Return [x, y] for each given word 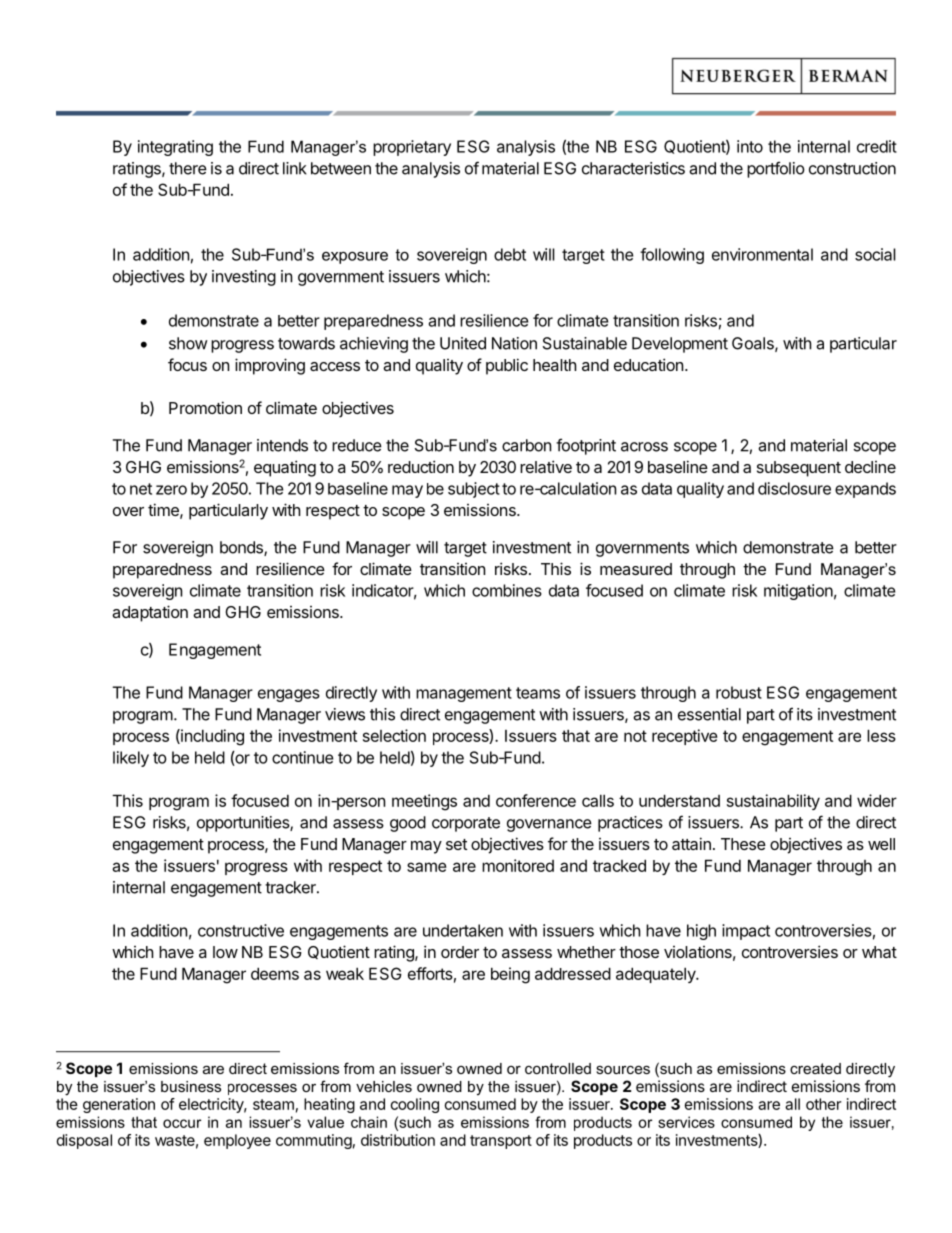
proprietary [412, 148]
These [743, 844]
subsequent [799, 469]
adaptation [150, 613]
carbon [526, 445]
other [823, 1104]
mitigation [798, 592]
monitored [518, 865]
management [464, 694]
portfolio [776, 169]
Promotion [205, 407]
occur [182, 1123]
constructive [241, 930]
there [188, 168]
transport [501, 1142]
